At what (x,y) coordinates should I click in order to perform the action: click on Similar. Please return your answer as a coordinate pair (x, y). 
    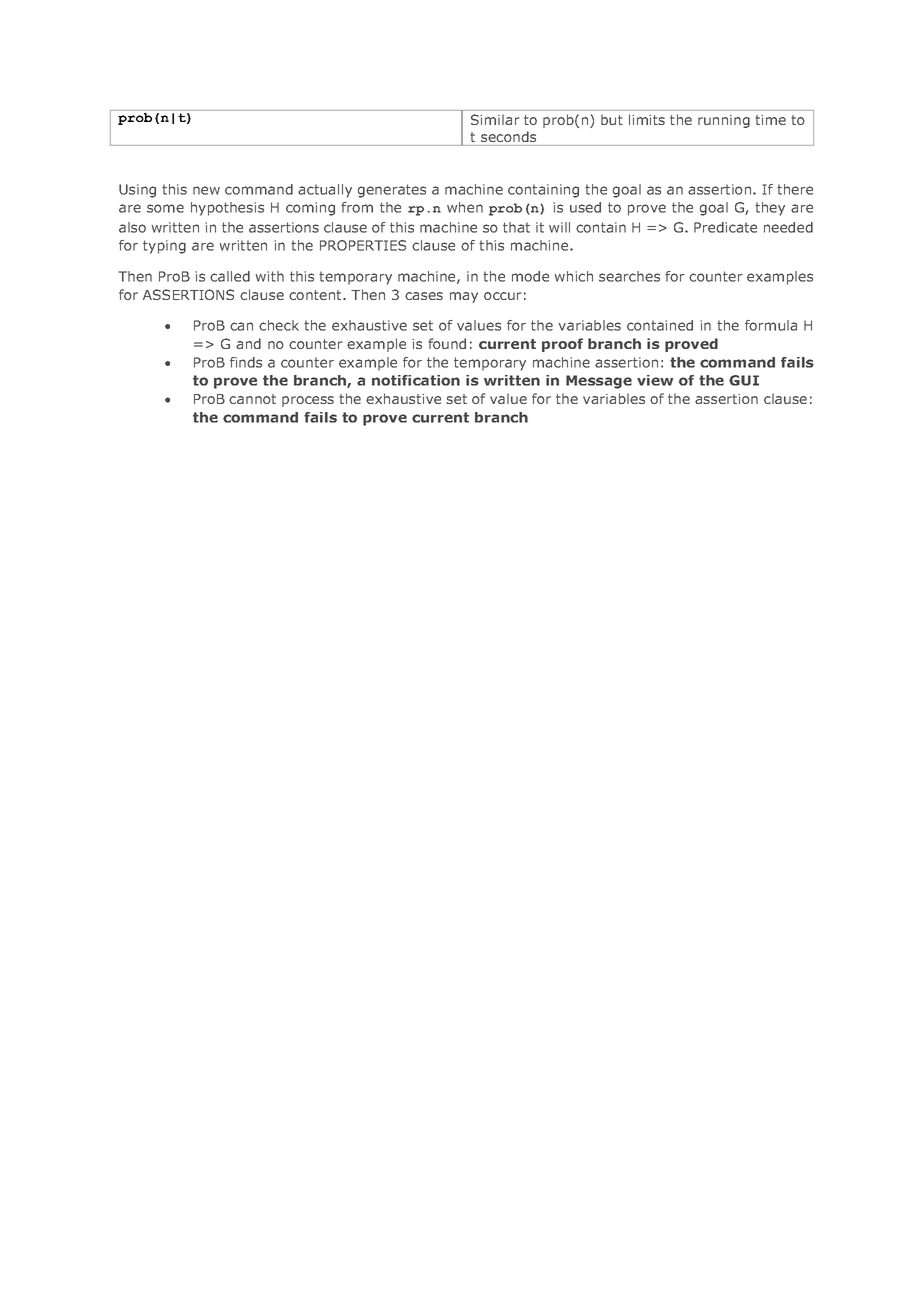
    Looking at the image, I should click on (495, 119).
